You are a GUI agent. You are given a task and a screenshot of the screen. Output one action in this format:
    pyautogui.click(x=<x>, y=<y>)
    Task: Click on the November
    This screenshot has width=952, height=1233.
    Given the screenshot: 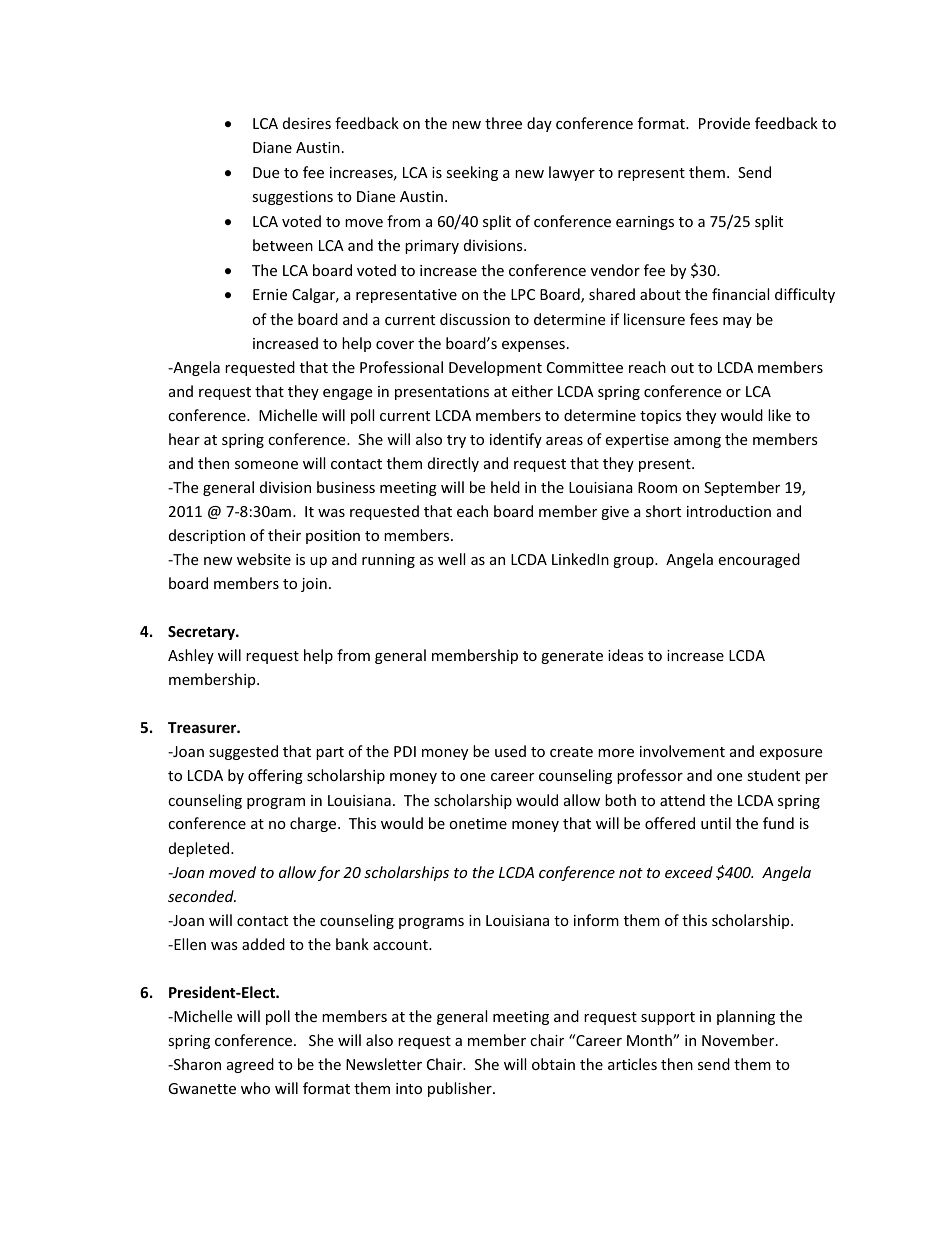 What is the action you would take?
    pyautogui.click(x=739, y=1040)
